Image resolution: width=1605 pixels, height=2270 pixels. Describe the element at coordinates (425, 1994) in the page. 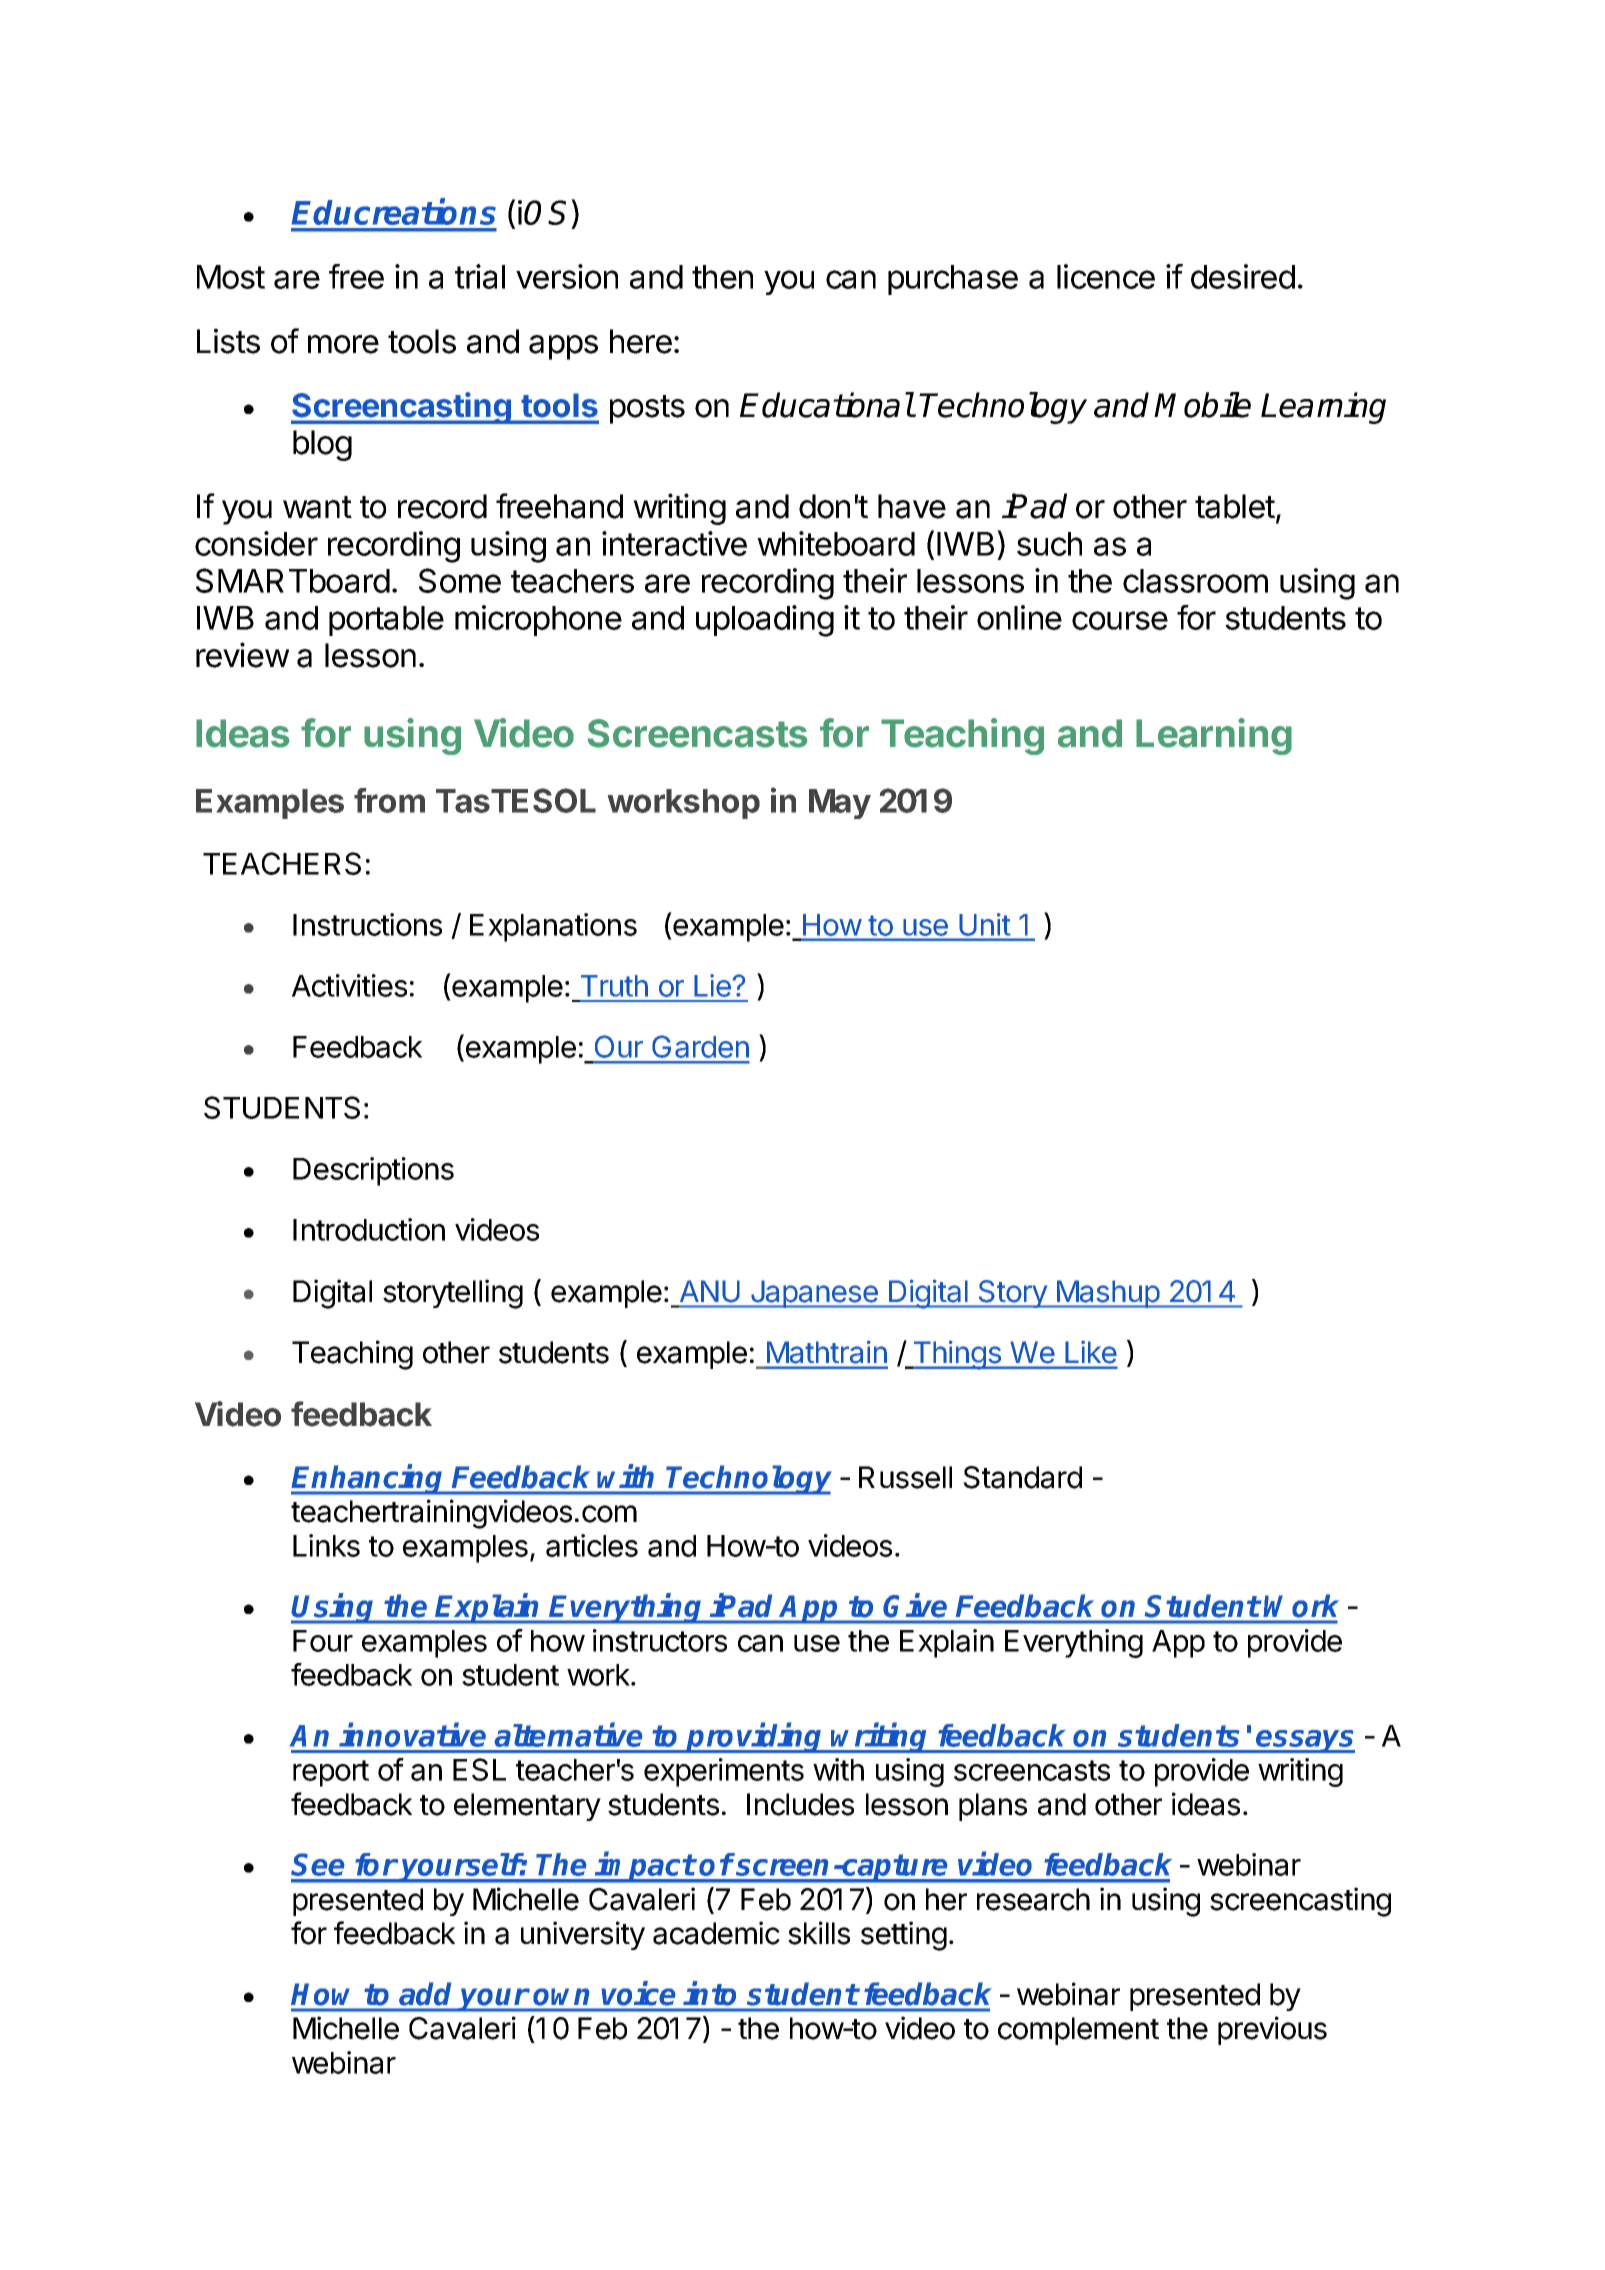

I see `add` at that location.
